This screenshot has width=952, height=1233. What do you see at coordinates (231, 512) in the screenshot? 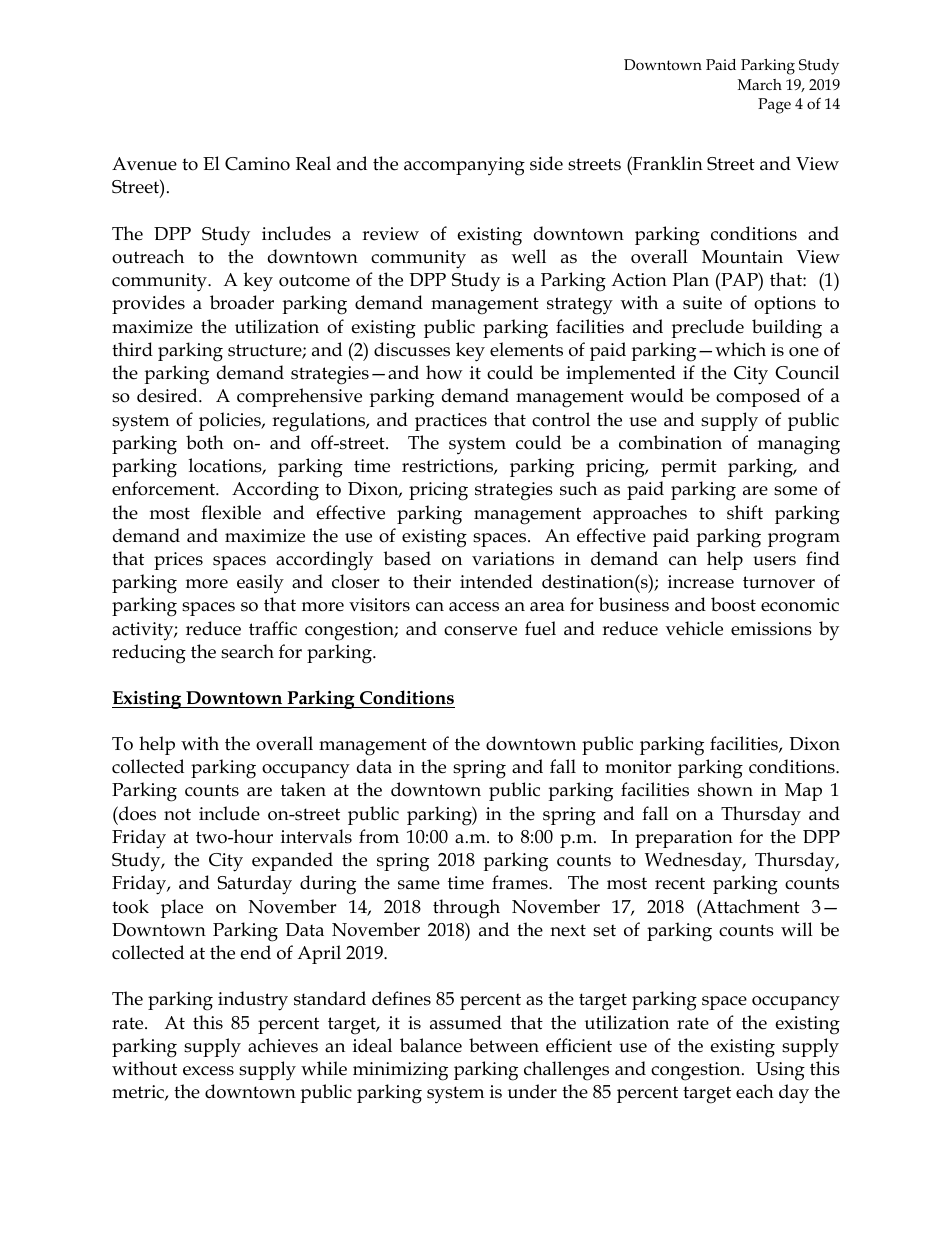
I see `flexible` at bounding box center [231, 512].
